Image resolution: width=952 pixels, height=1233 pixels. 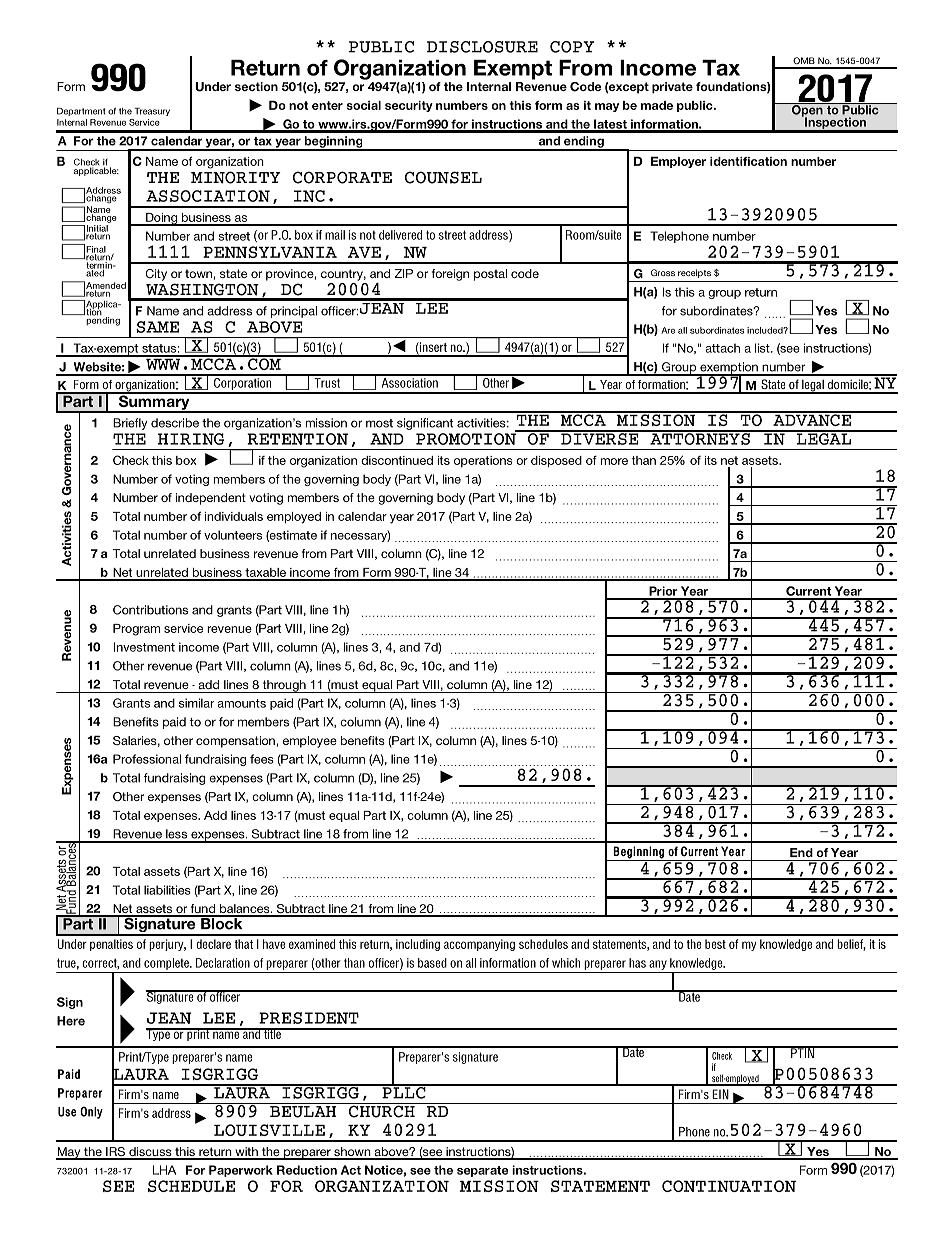 I want to click on discuss, so click(x=150, y=1153).
